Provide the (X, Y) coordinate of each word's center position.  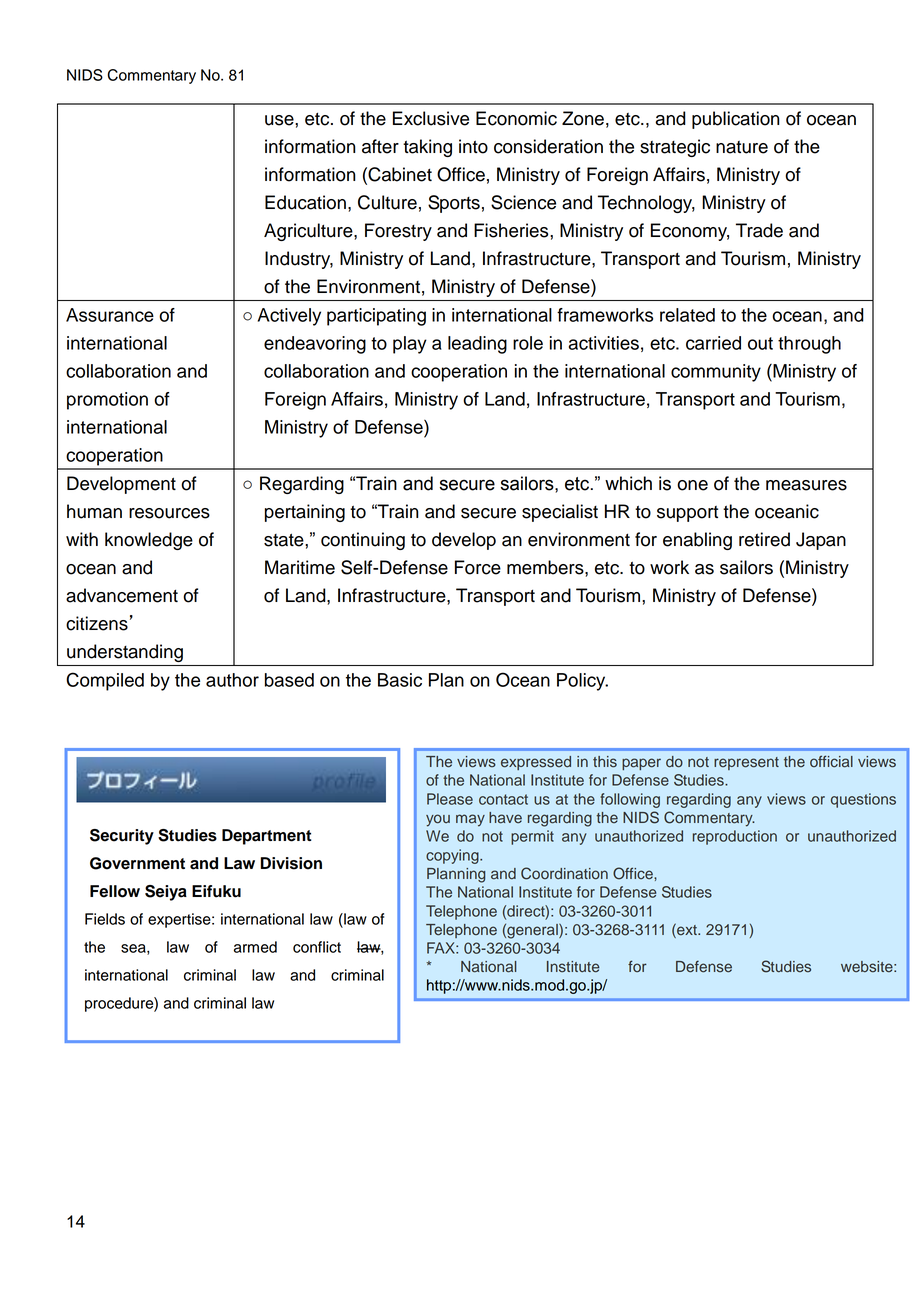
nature (742, 147)
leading (477, 345)
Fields (105, 919)
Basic (400, 680)
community (716, 373)
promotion (107, 401)
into (473, 146)
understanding (125, 653)
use (280, 120)
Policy (582, 682)
